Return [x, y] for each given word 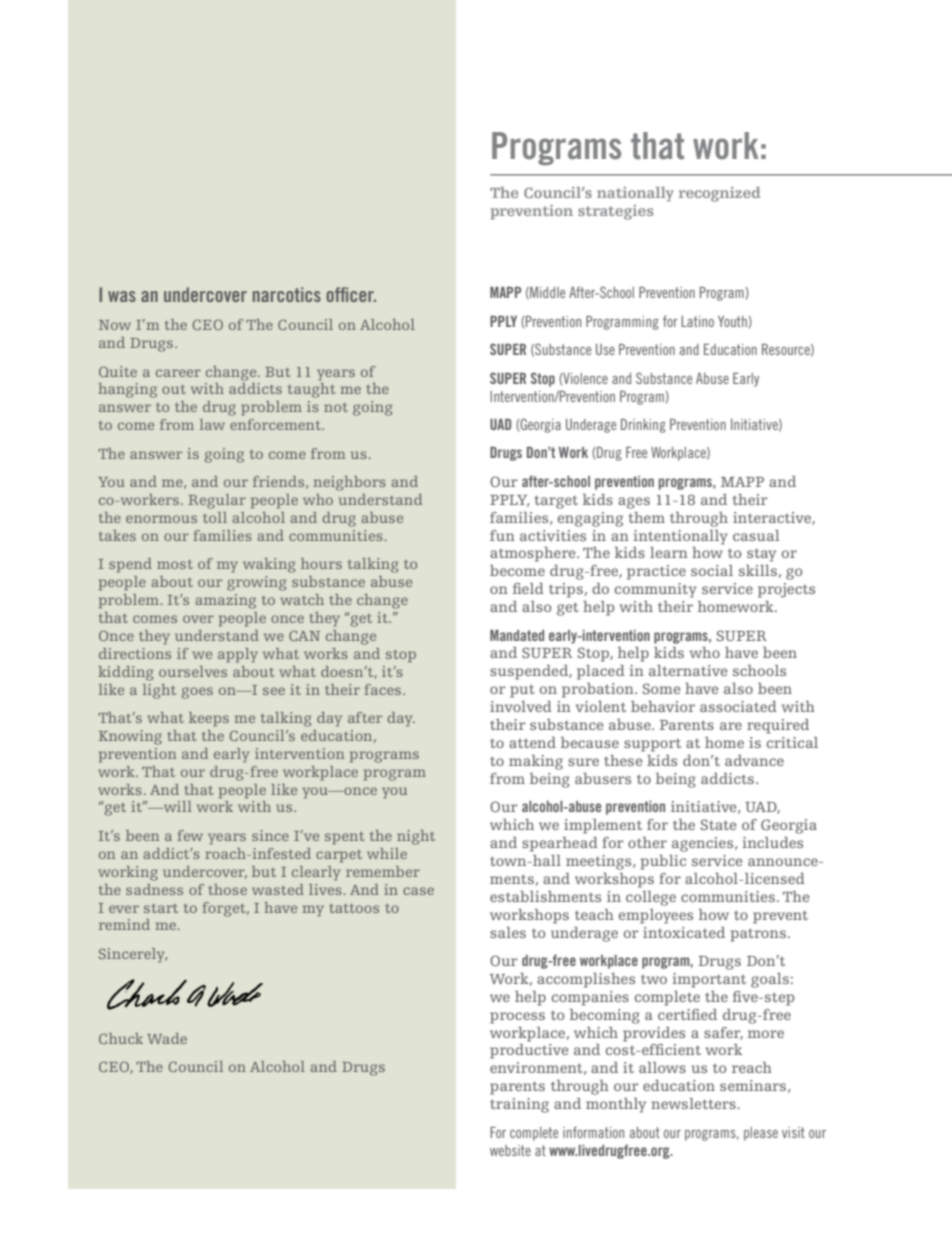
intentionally [680, 537]
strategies [615, 212]
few [190, 835]
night [416, 837]
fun [502, 535]
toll [215, 517]
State [718, 824]
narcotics [287, 294]
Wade [167, 1038]
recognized [720, 194]
